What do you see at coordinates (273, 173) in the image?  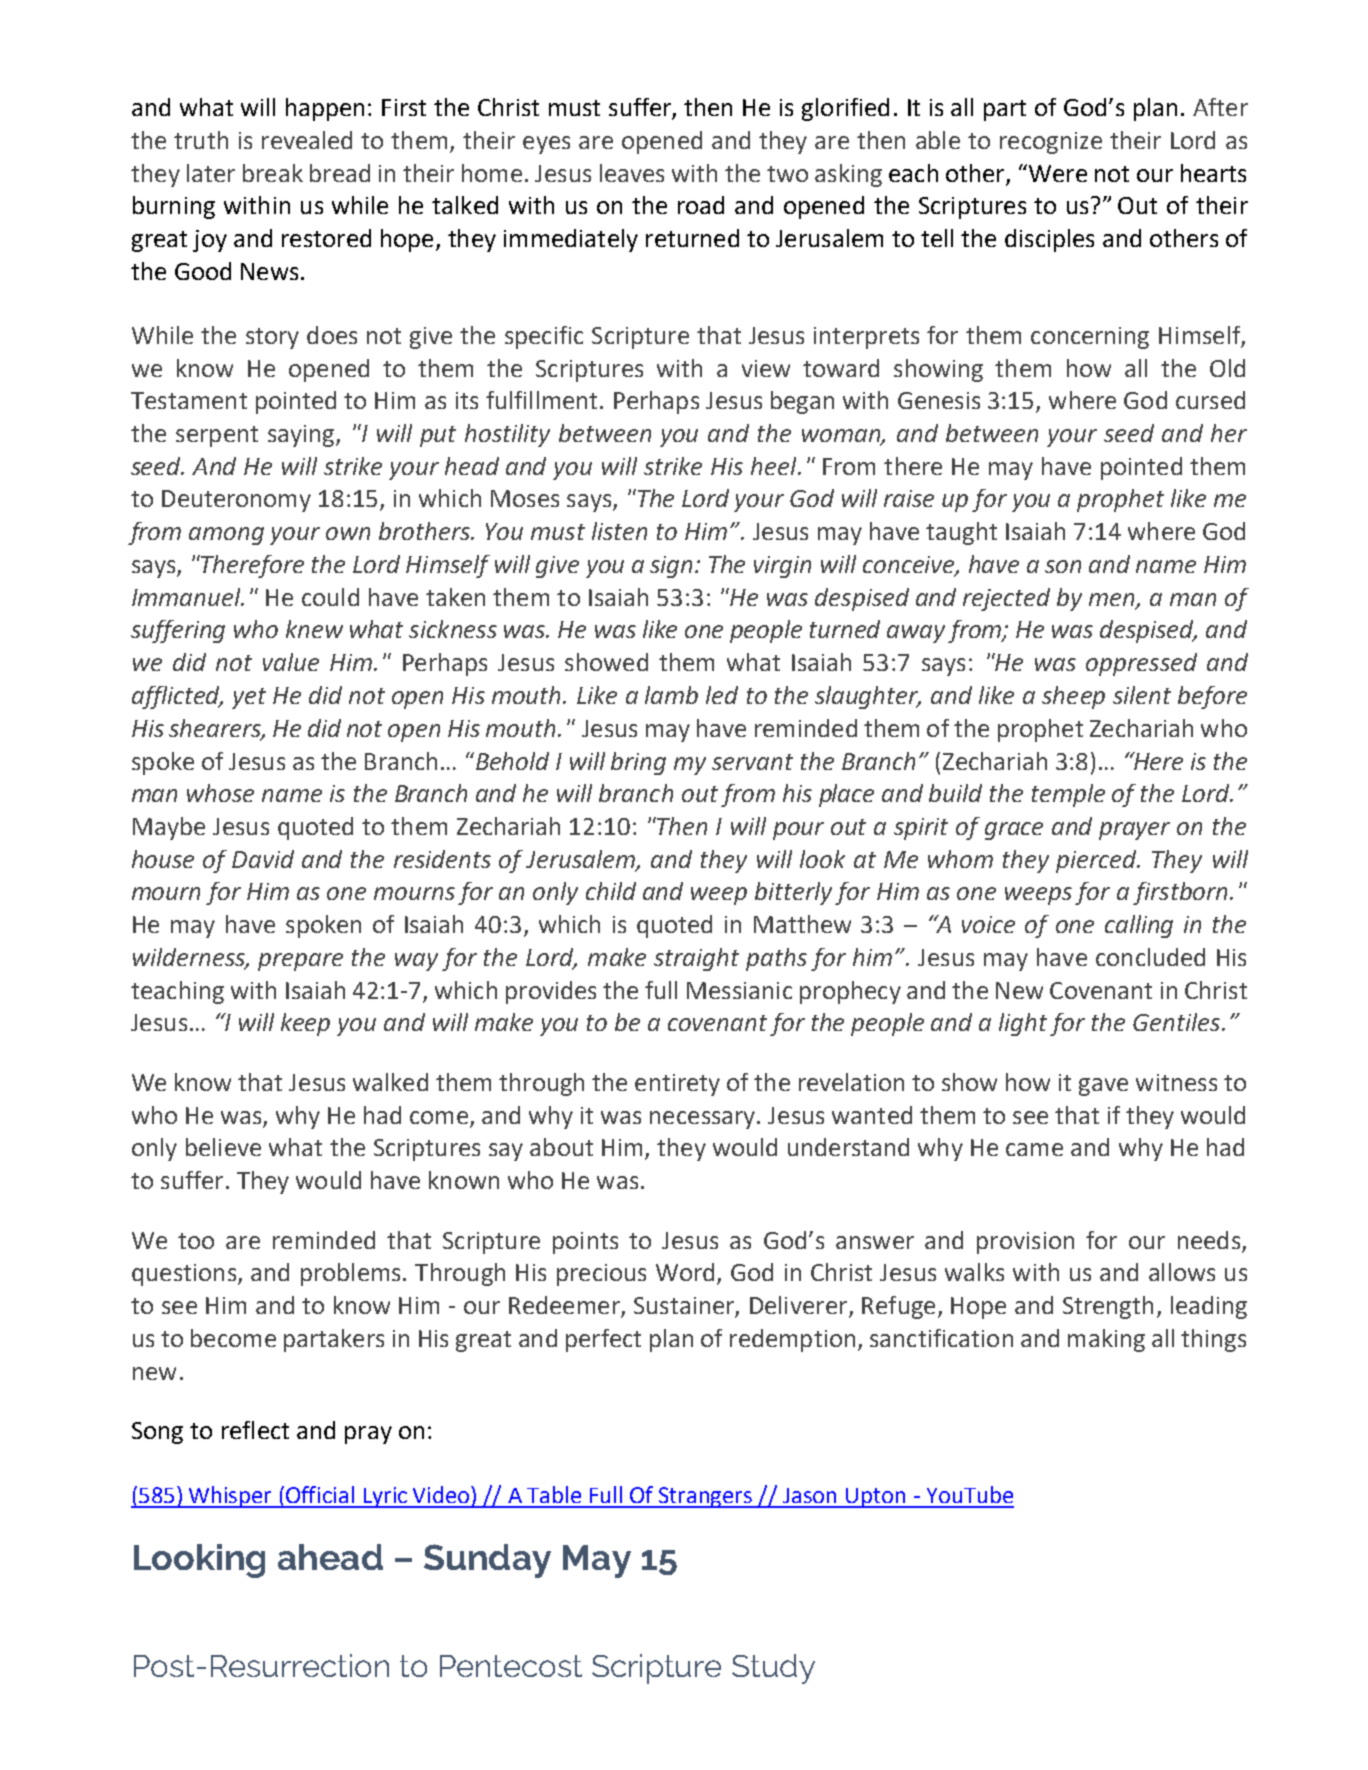 I see `break` at bounding box center [273, 173].
